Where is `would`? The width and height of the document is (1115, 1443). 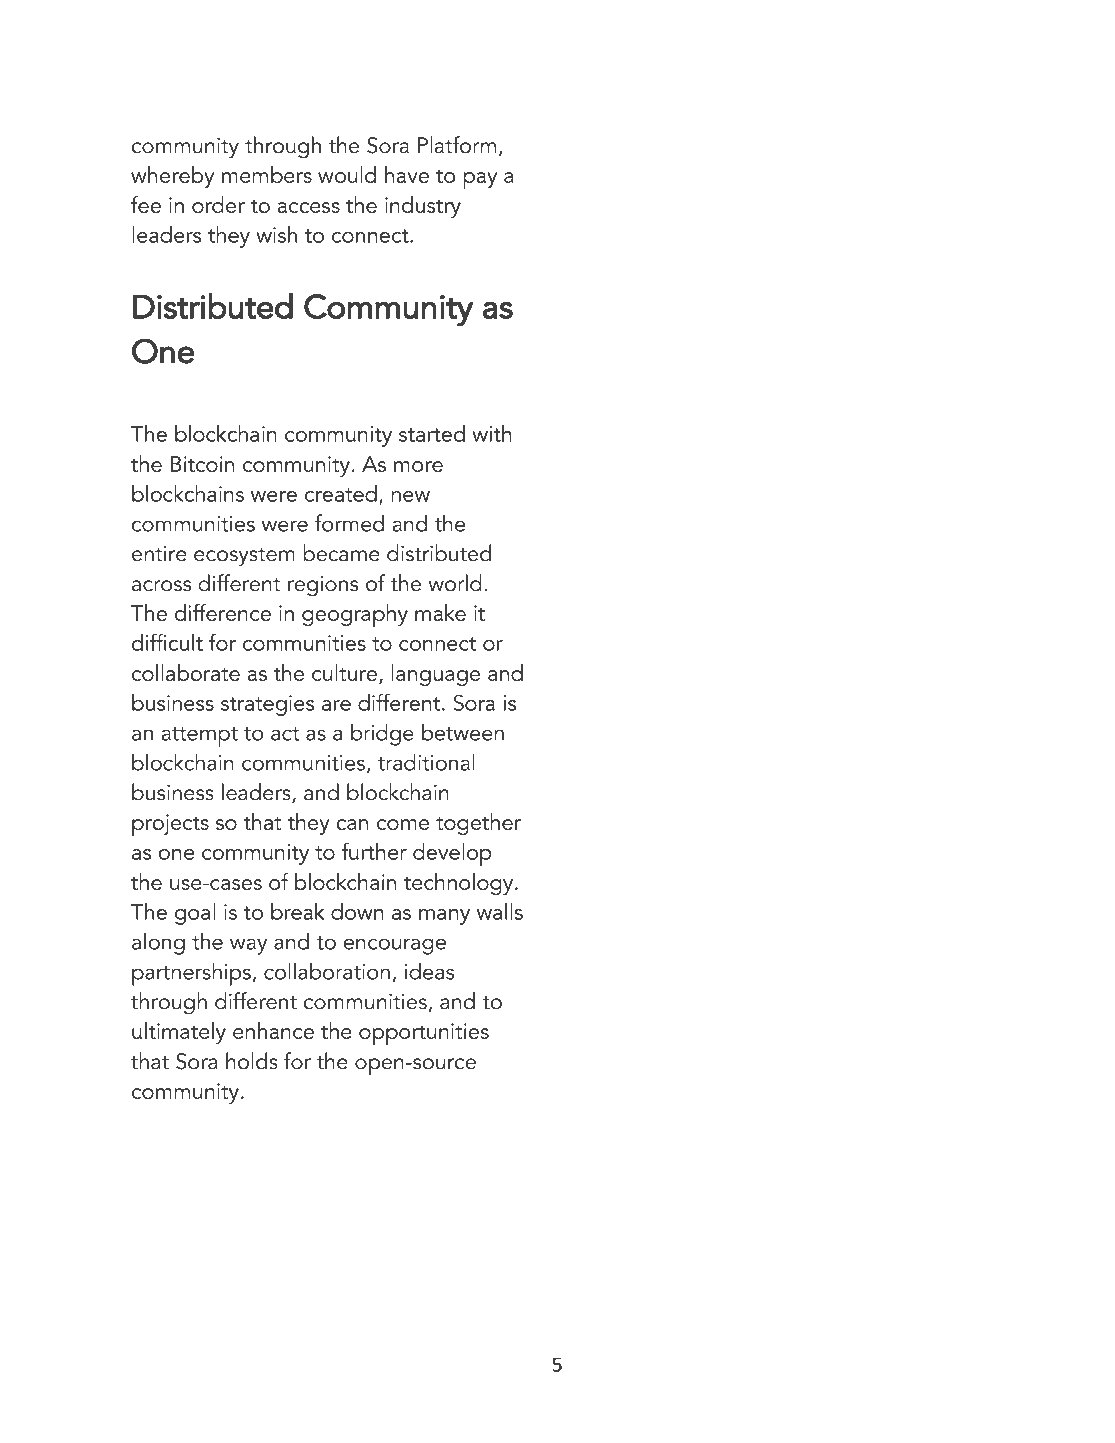
would is located at coordinates (347, 174).
